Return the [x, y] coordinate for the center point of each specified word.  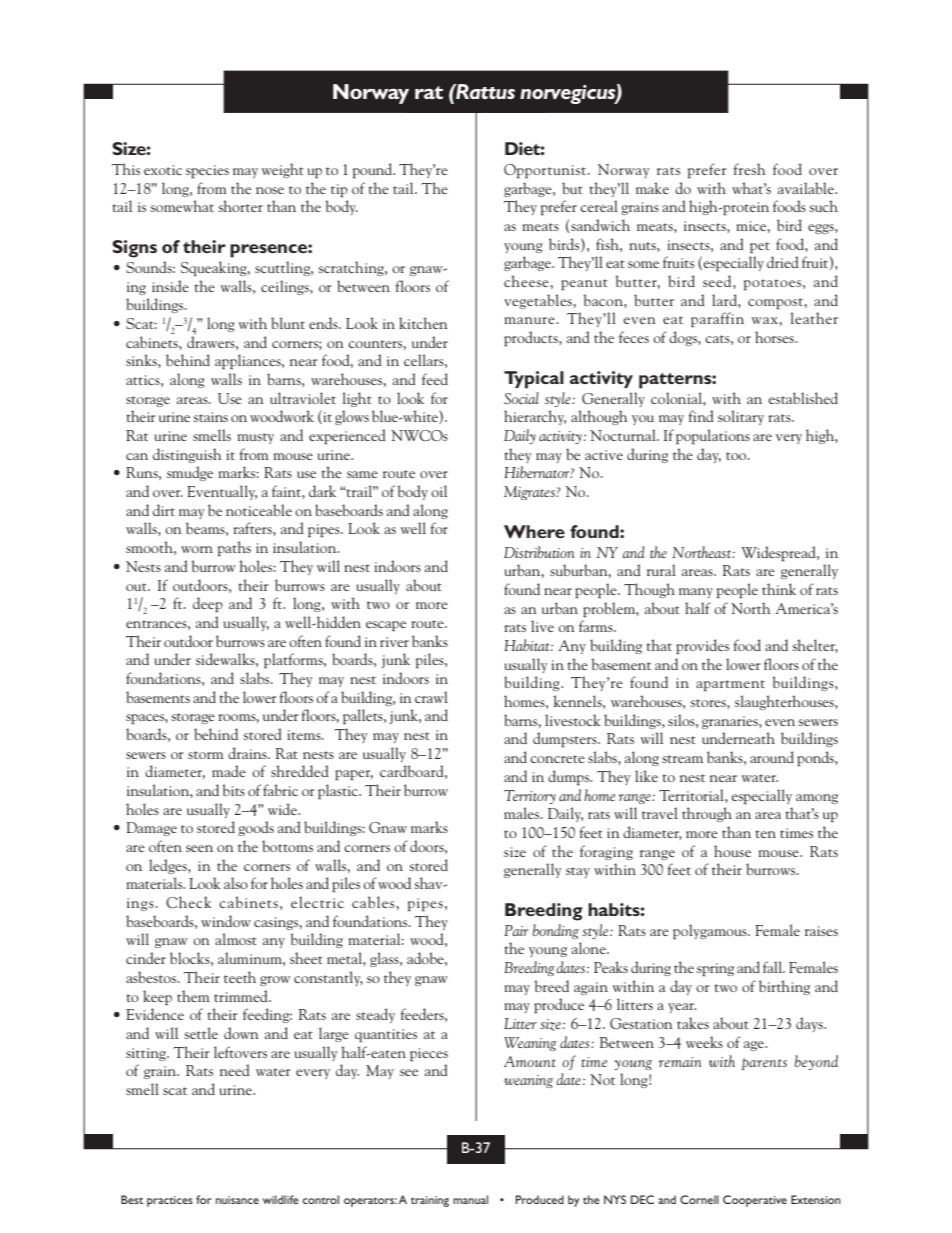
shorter [240, 206]
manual [470, 1199]
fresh [749, 169]
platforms [294, 660]
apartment [730, 685]
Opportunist [546, 171]
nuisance [237, 1200]
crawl [431, 697]
